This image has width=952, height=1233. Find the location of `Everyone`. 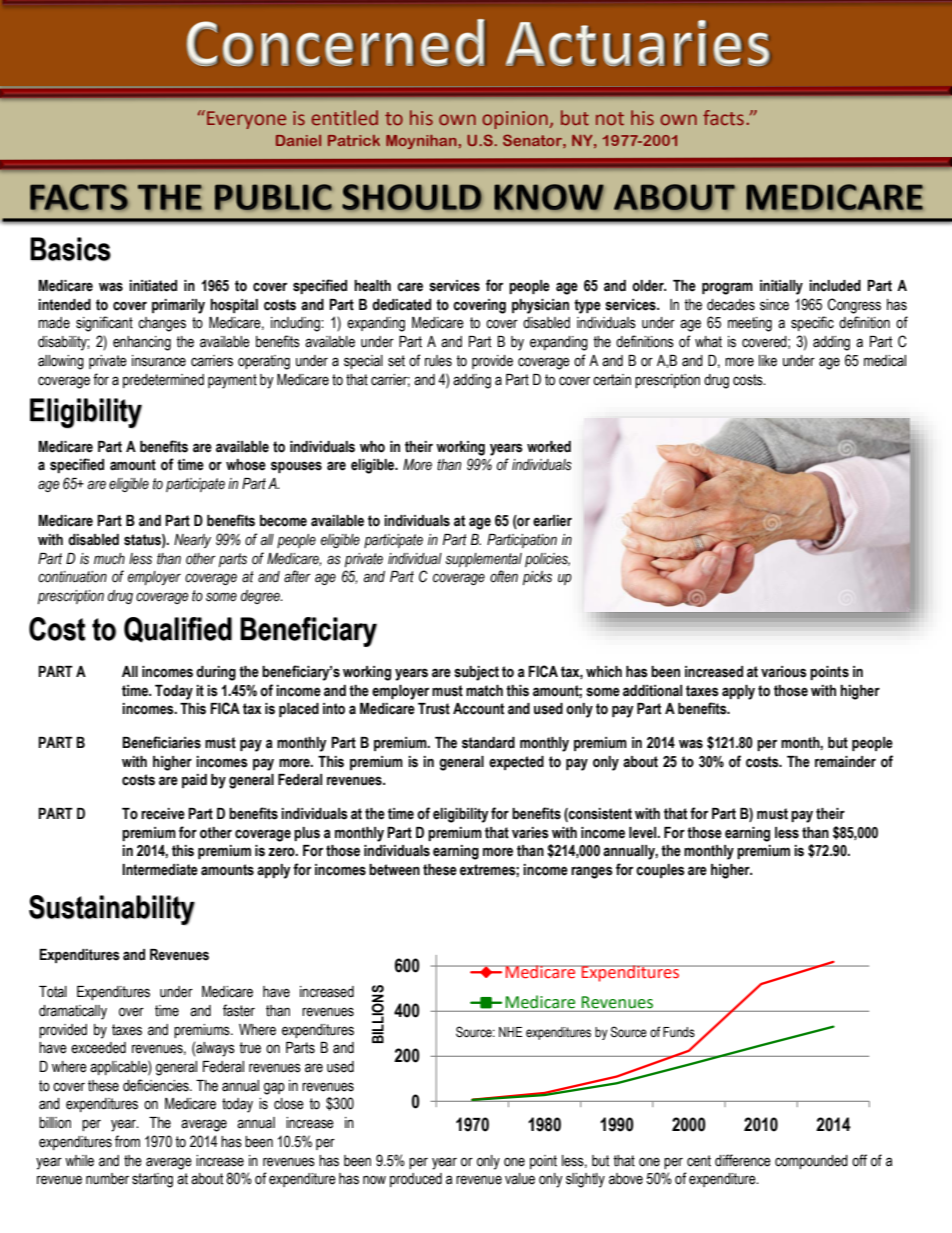

Everyone is located at coordinates (246, 120).
